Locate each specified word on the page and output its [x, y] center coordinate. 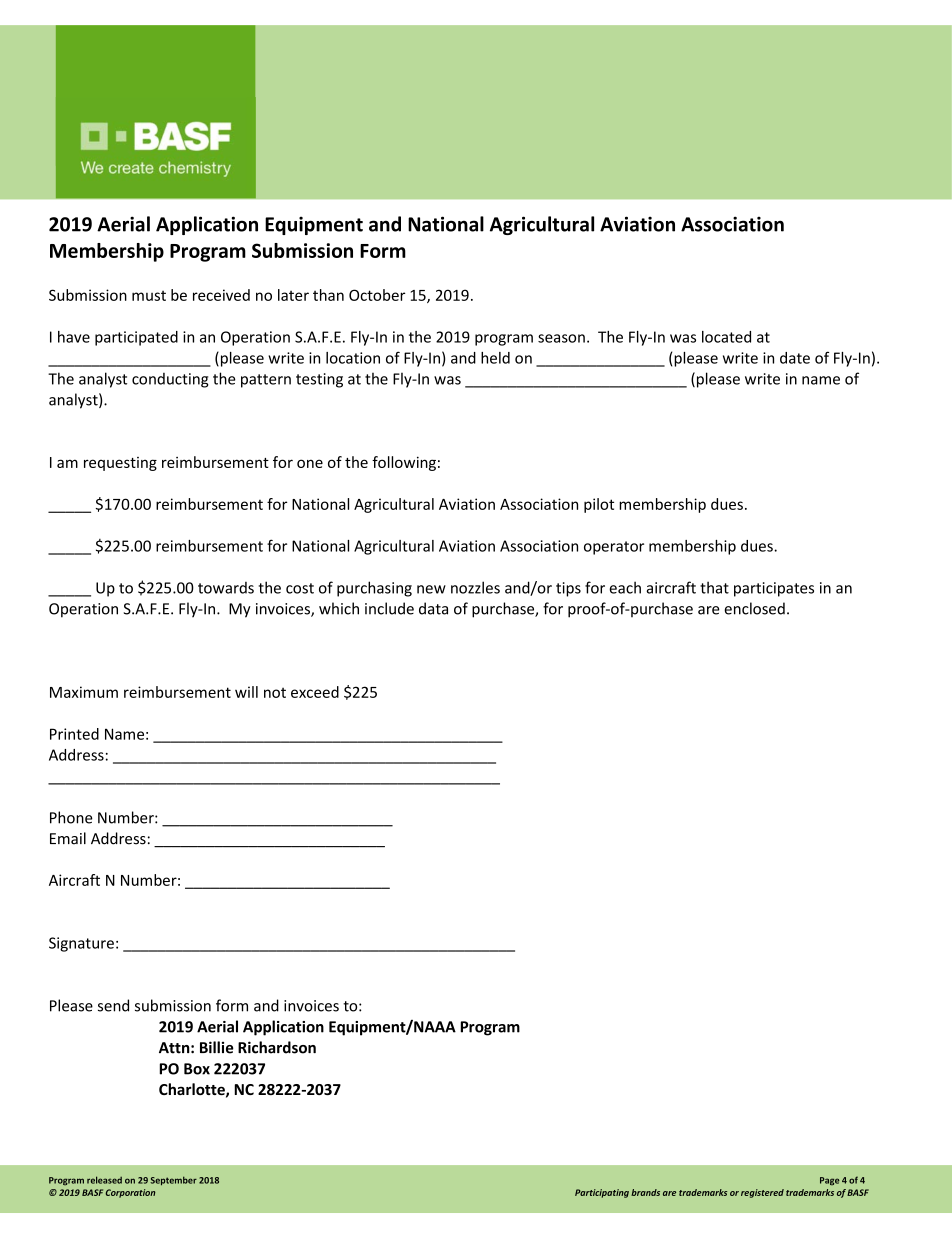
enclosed [754, 608]
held [495, 358]
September [173, 1181]
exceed [315, 692]
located [726, 337]
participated [136, 338]
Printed [74, 734]
